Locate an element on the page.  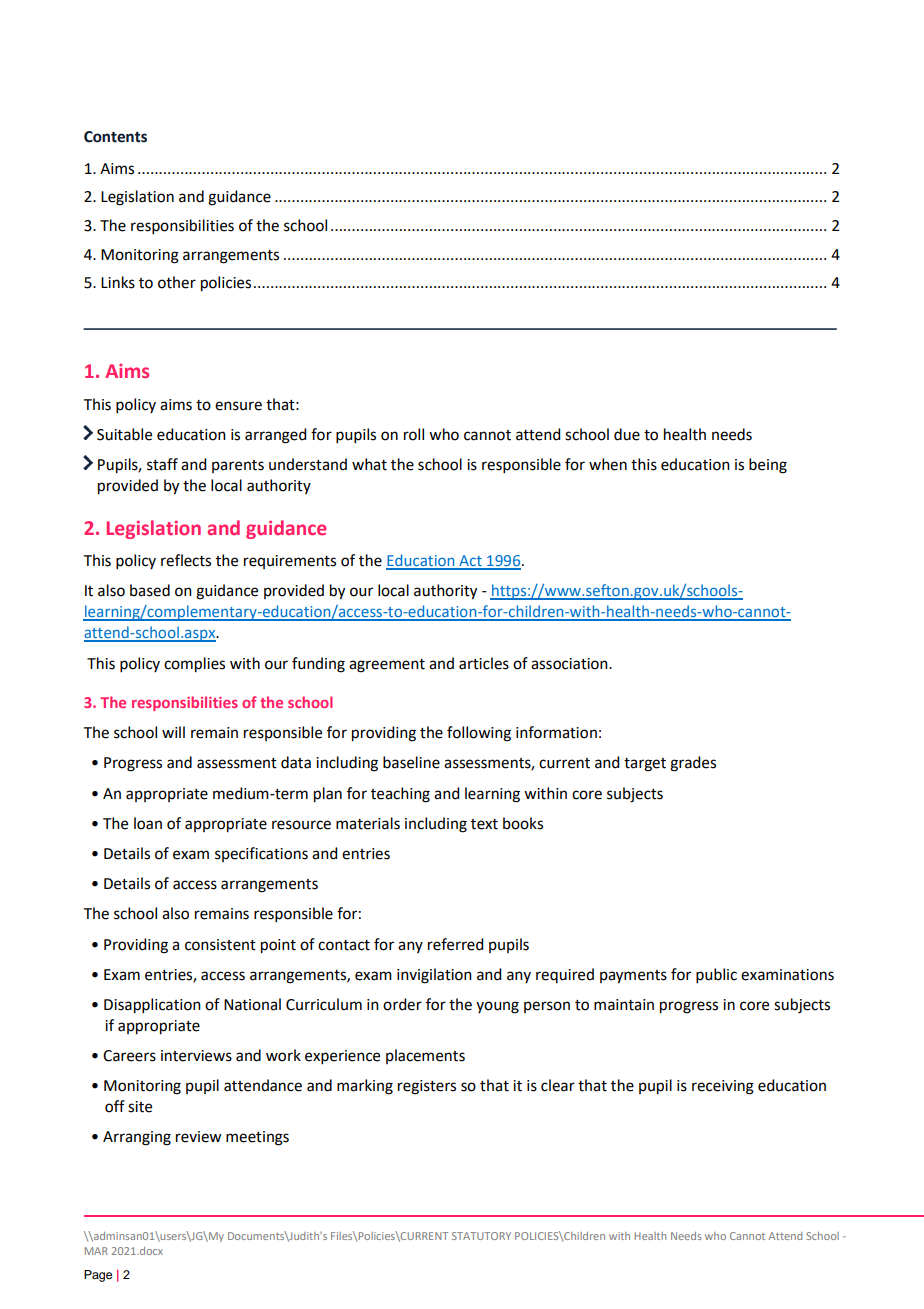
due is located at coordinates (627, 434).
